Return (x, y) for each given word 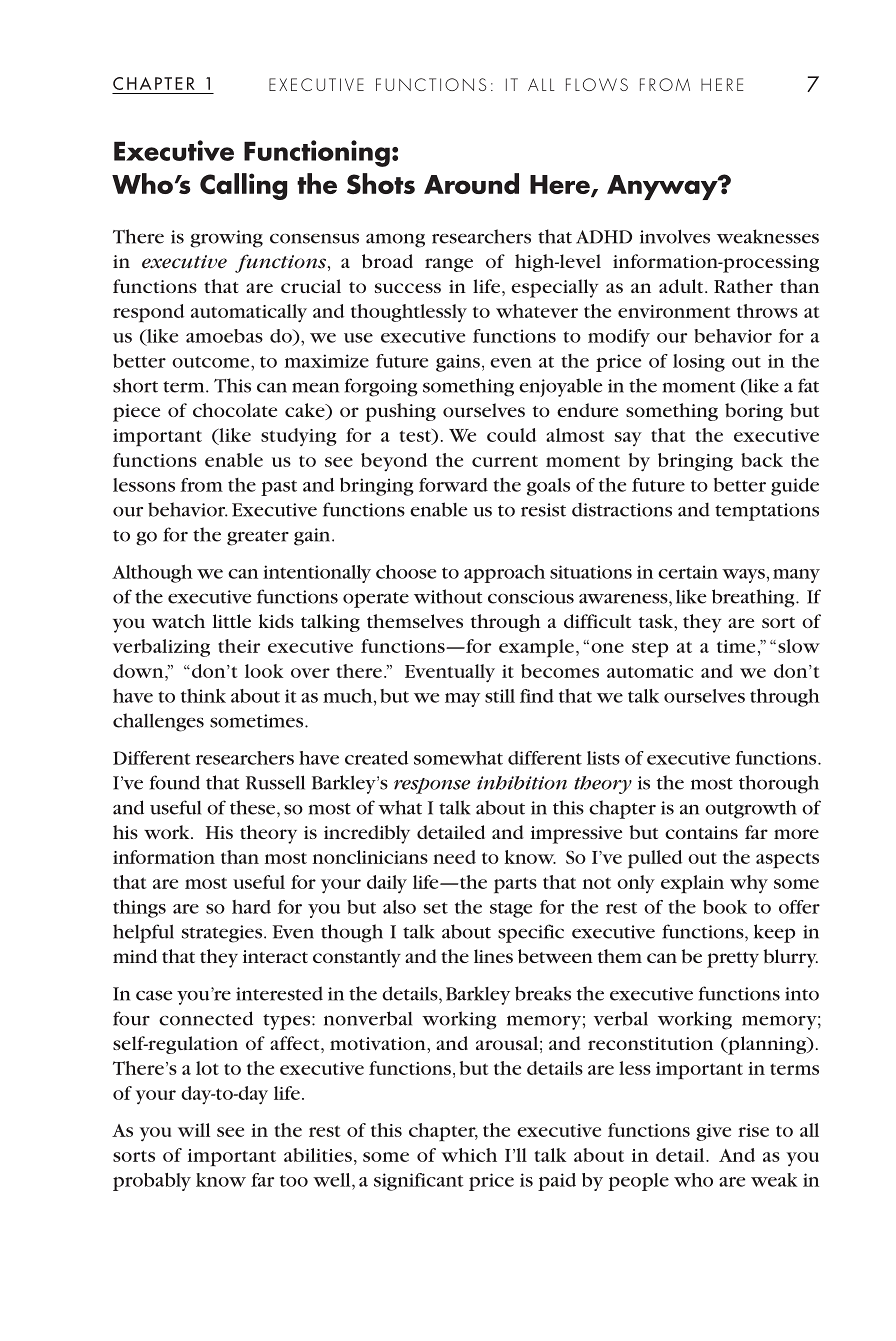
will (194, 1130)
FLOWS (597, 84)
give (713, 1132)
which (469, 1155)
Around (471, 183)
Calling (243, 186)
